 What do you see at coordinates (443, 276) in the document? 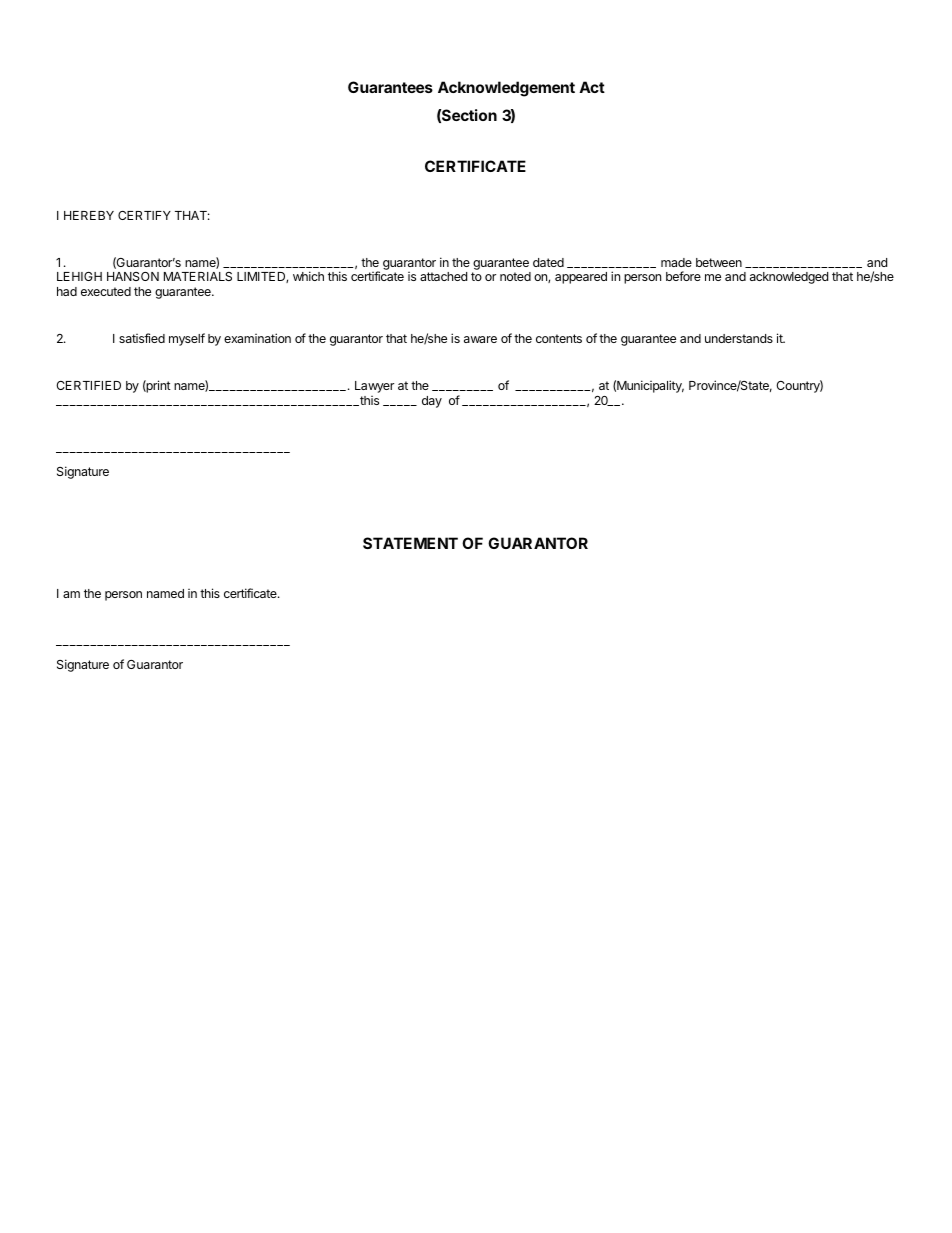
I see `attached` at bounding box center [443, 276].
